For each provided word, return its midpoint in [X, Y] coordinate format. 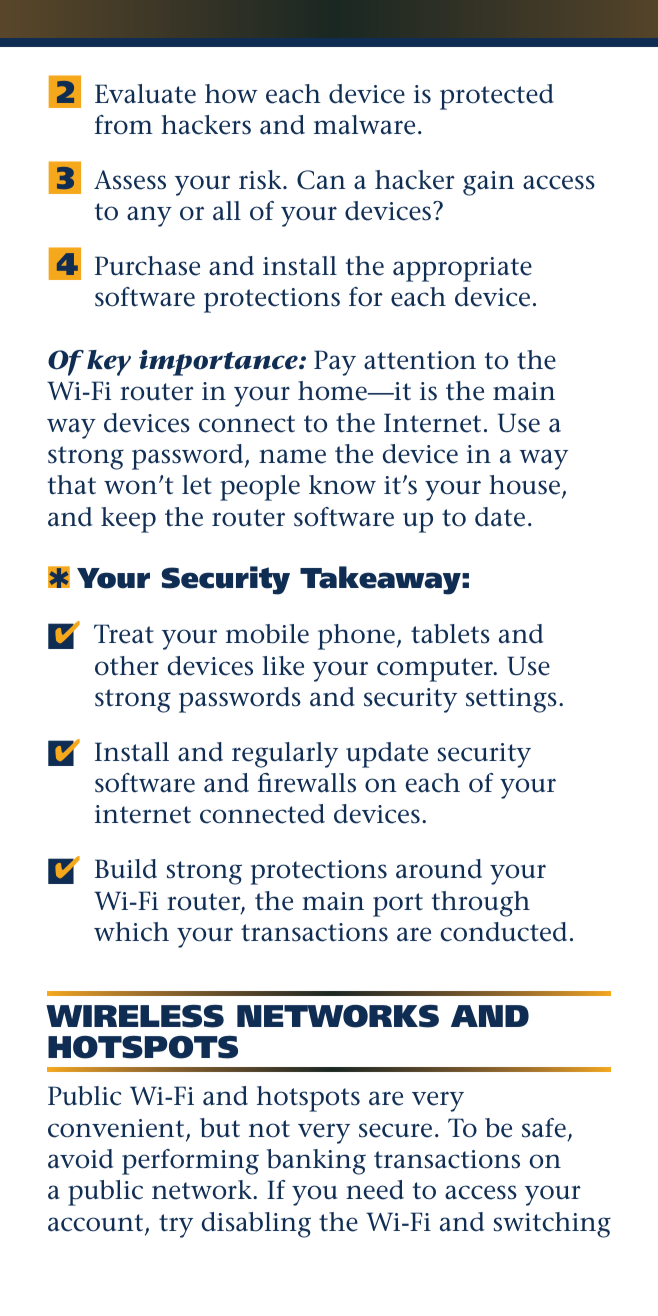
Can [321, 180]
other [127, 666]
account [97, 1224]
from [124, 125]
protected [497, 97]
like [283, 666]
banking [316, 1162]
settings [511, 700]
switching [552, 1225]
